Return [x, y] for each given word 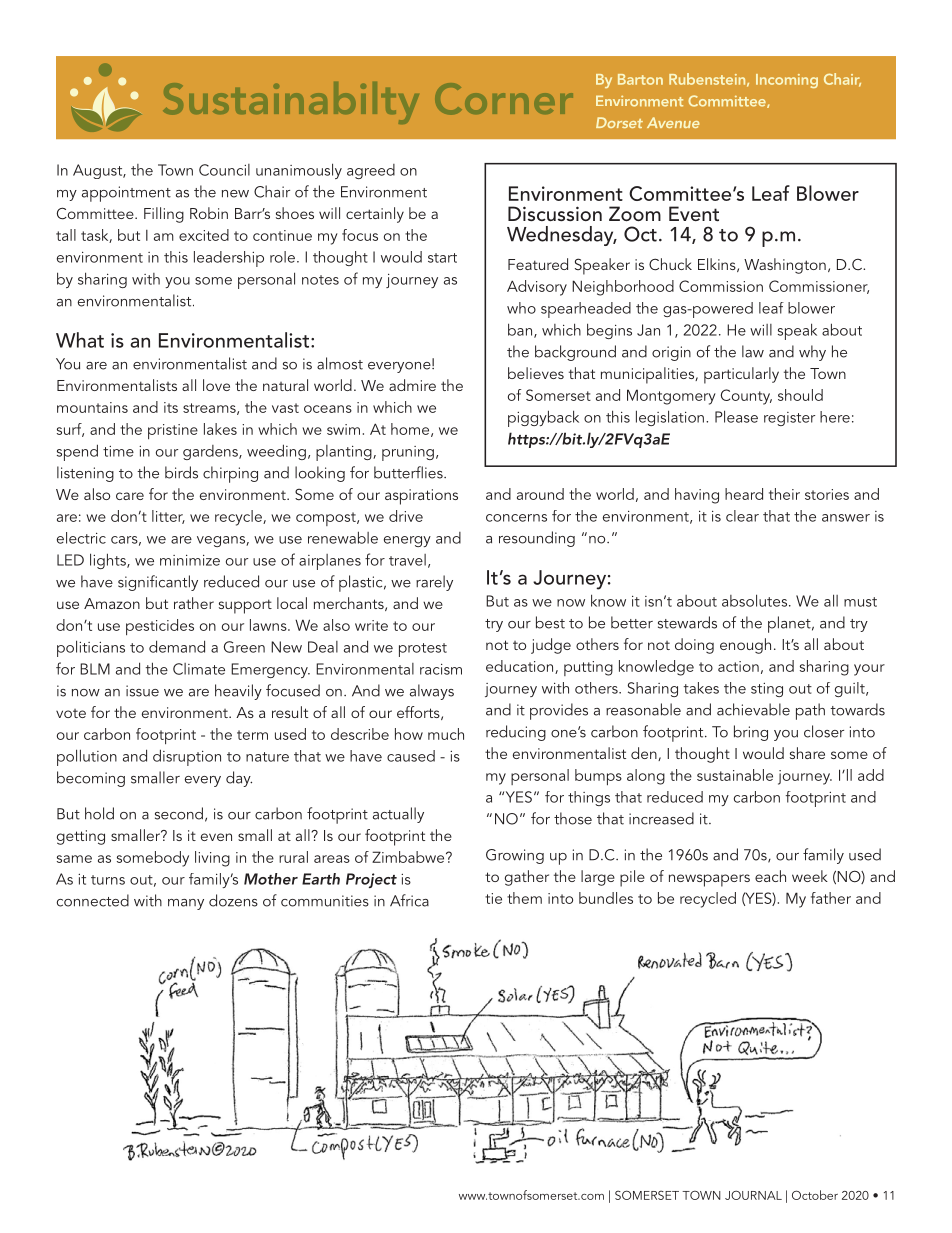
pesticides [160, 627]
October [815, 1195]
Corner [504, 99]
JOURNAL [753, 1195]
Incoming [787, 81]
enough [745, 646]
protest [423, 650]
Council [224, 170]
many [186, 904]
